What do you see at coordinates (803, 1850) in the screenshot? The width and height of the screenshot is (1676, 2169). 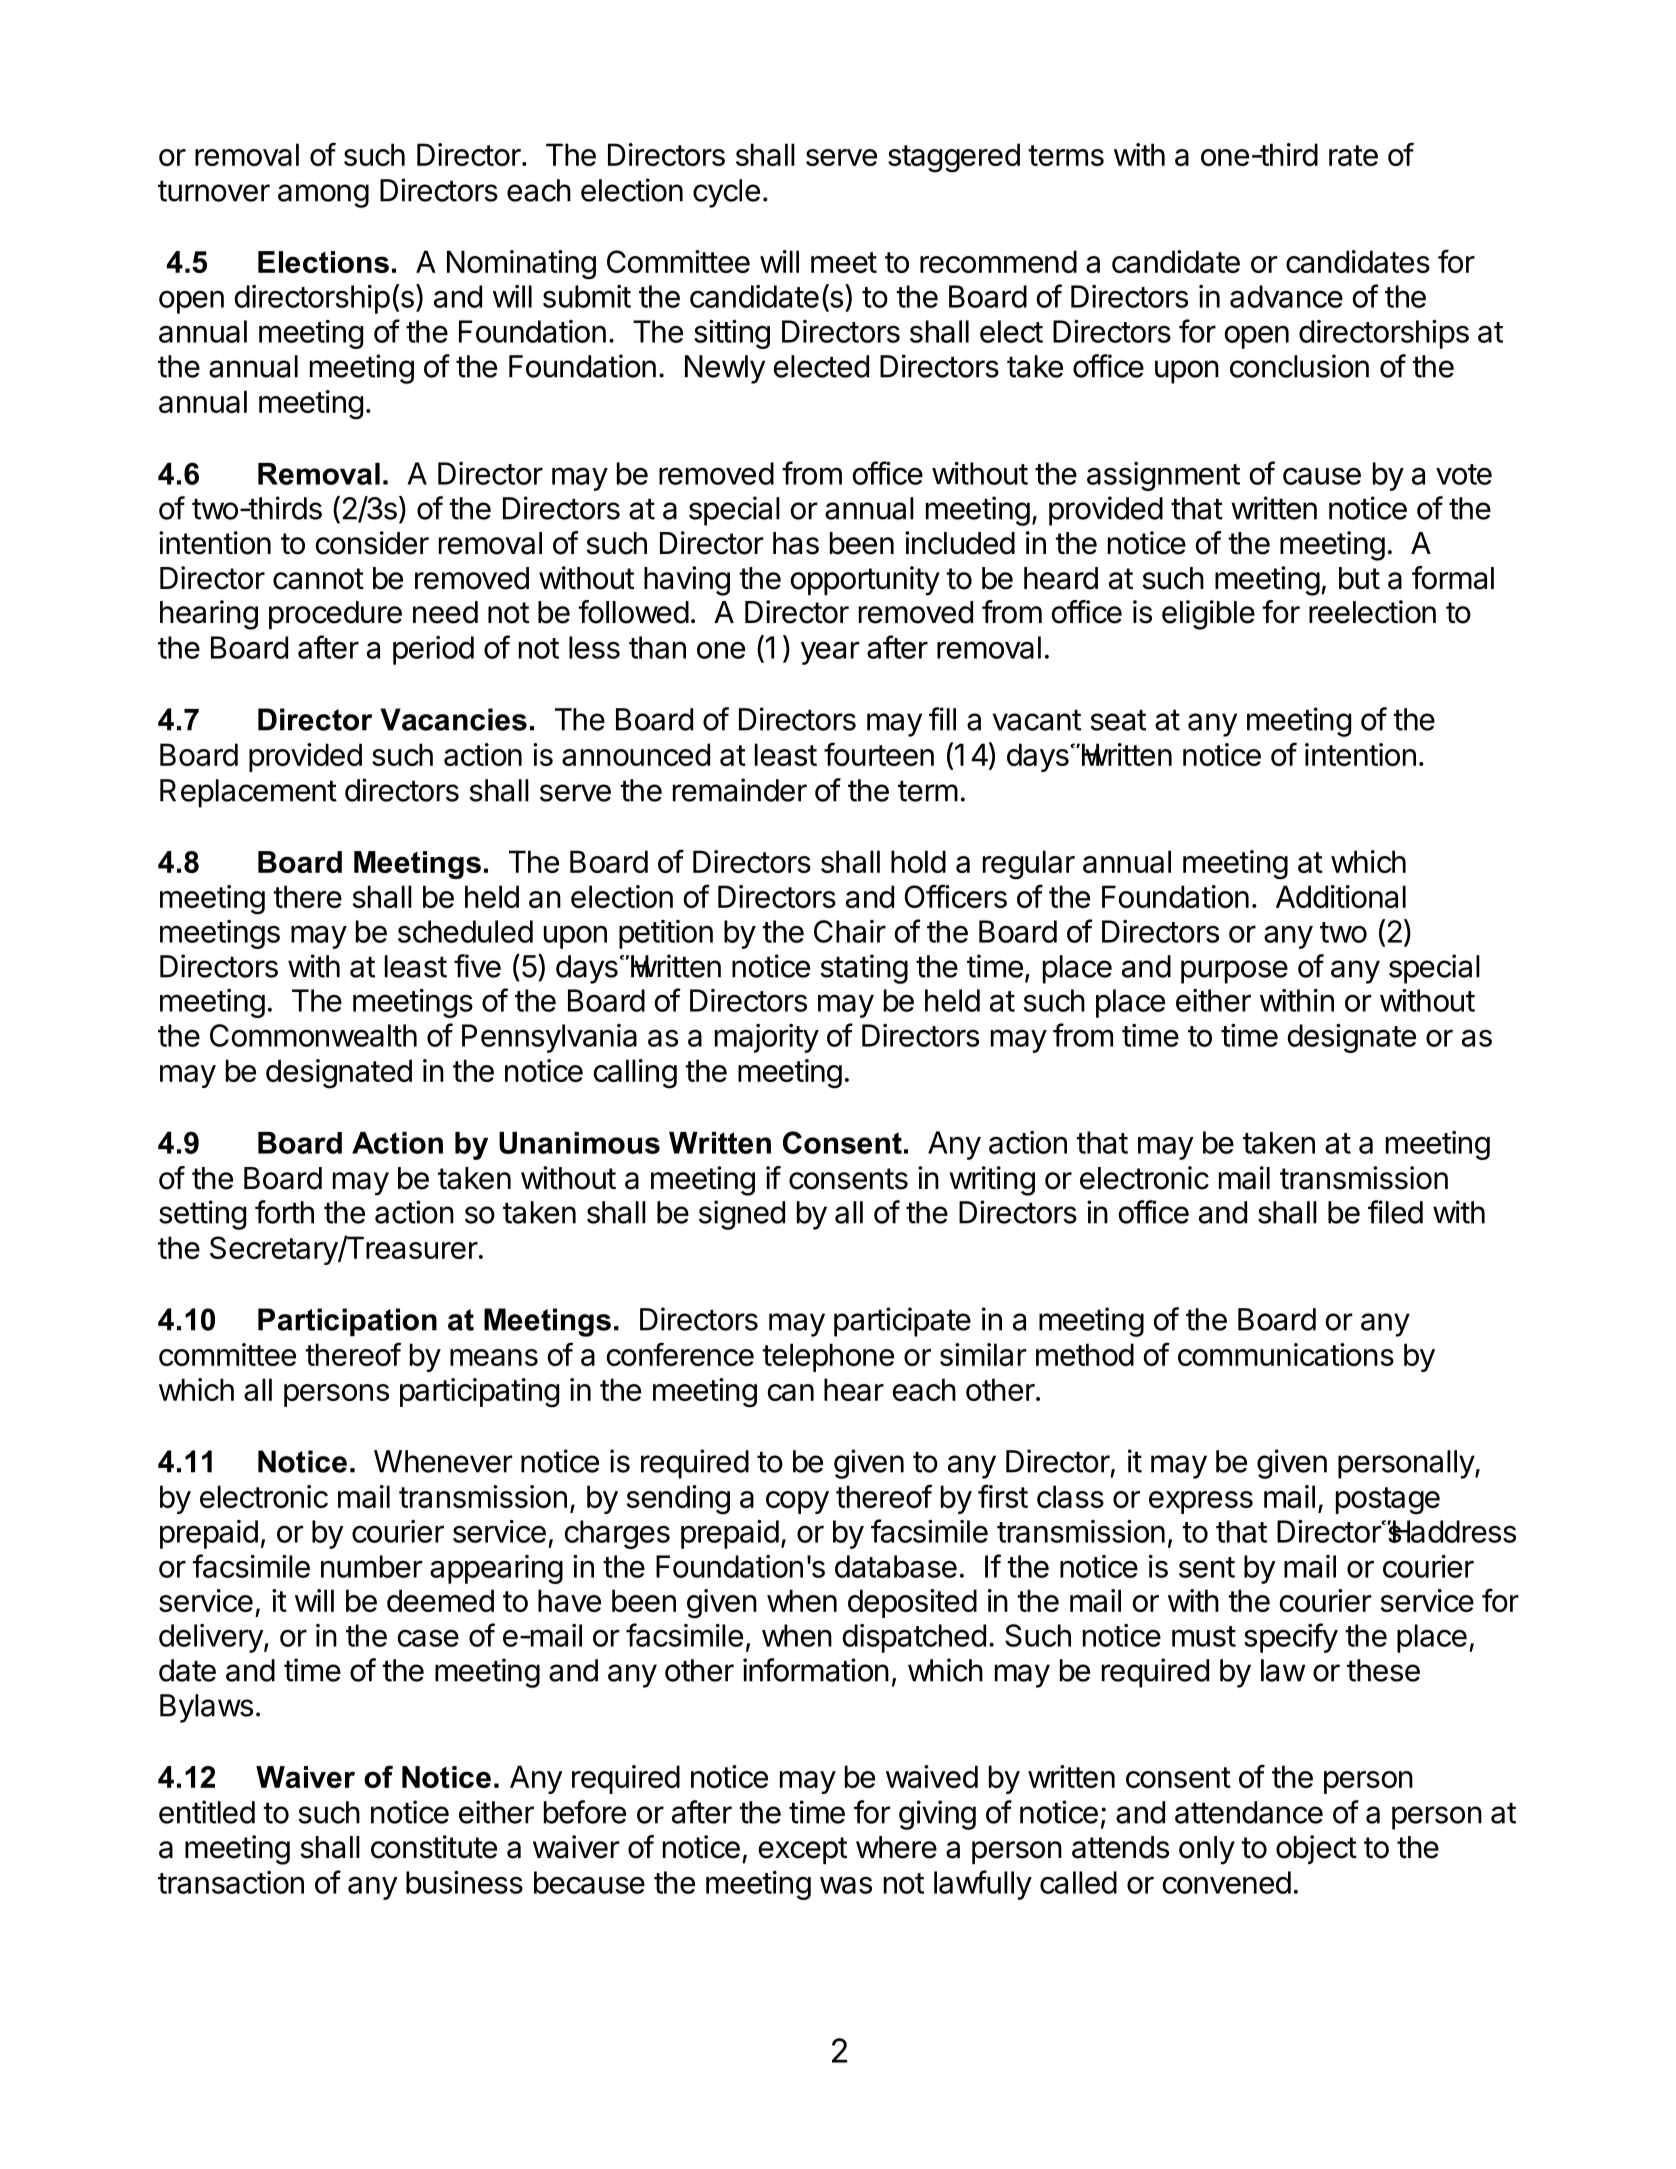 I see `except` at bounding box center [803, 1850].
